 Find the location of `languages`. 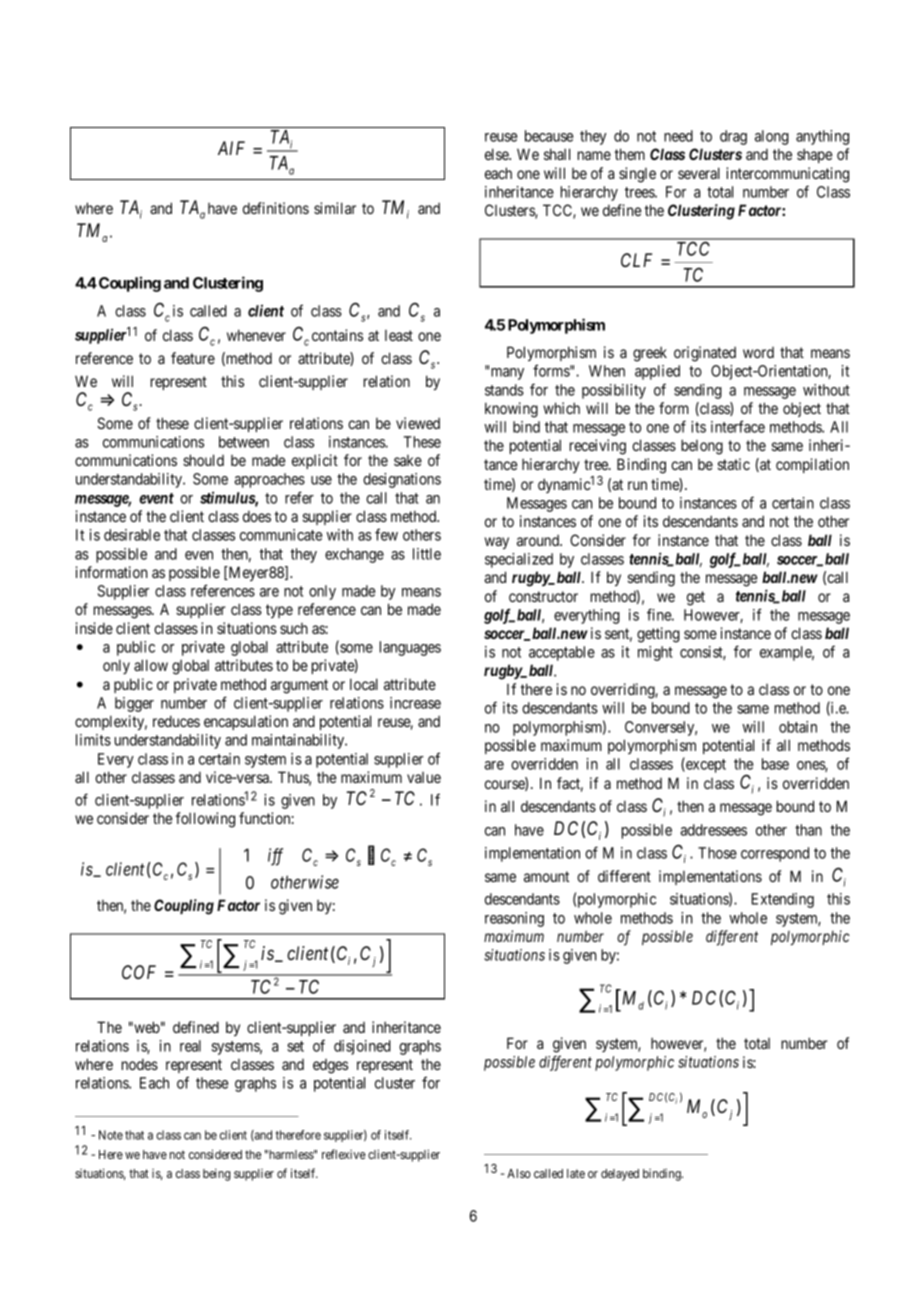

languages is located at coordinates (410, 648).
